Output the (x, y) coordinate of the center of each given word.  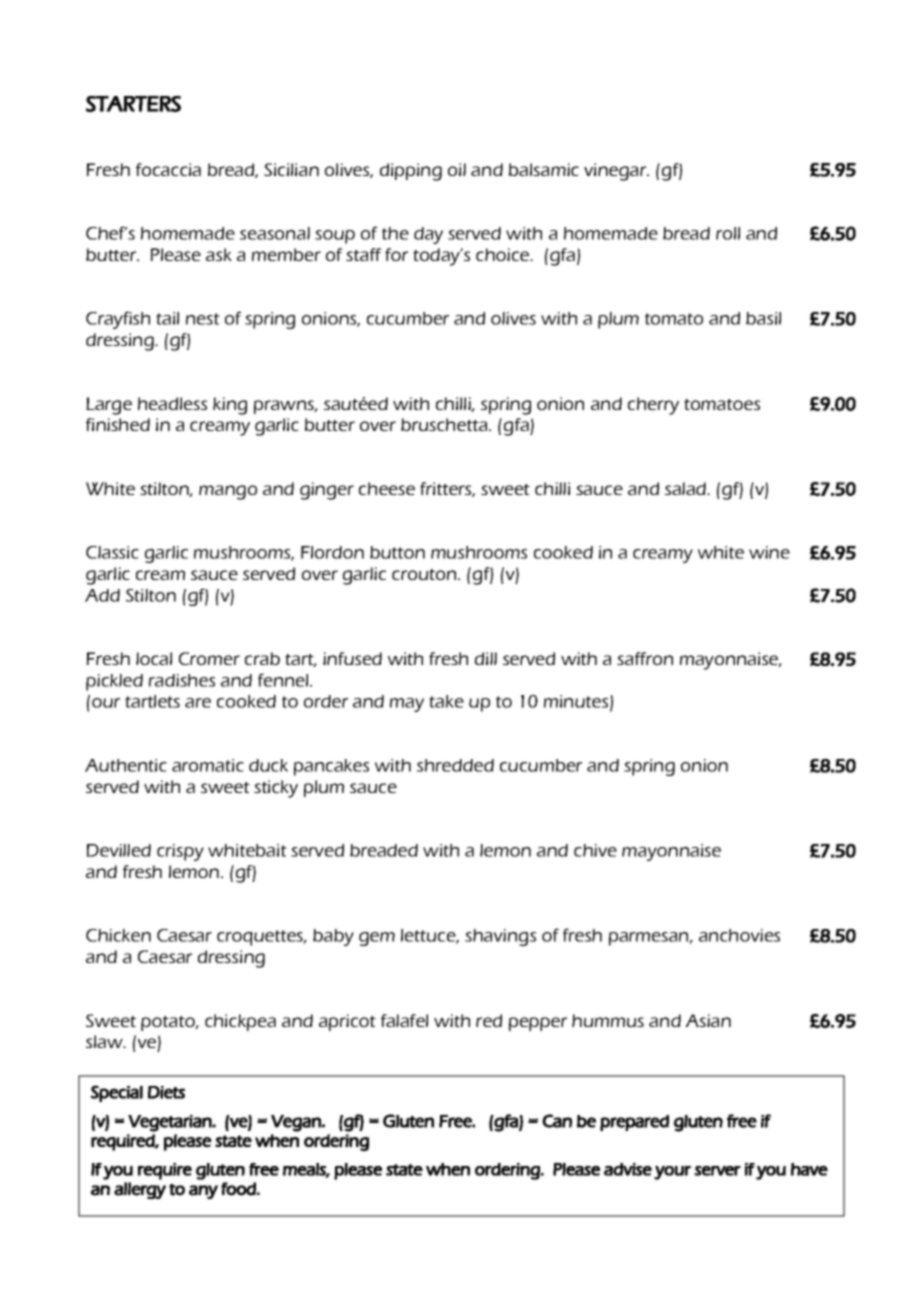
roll (728, 233)
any (203, 1192)
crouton (425, 574)
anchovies (739, 935)
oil (457, 169)
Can (557, 1121)
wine (769, 552)
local (154, 658)
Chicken (118, 935)
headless (172, 403)
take (446, 701)
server (717, 1171)
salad (686, 488)
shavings (500, 937)
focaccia (168, 169)
